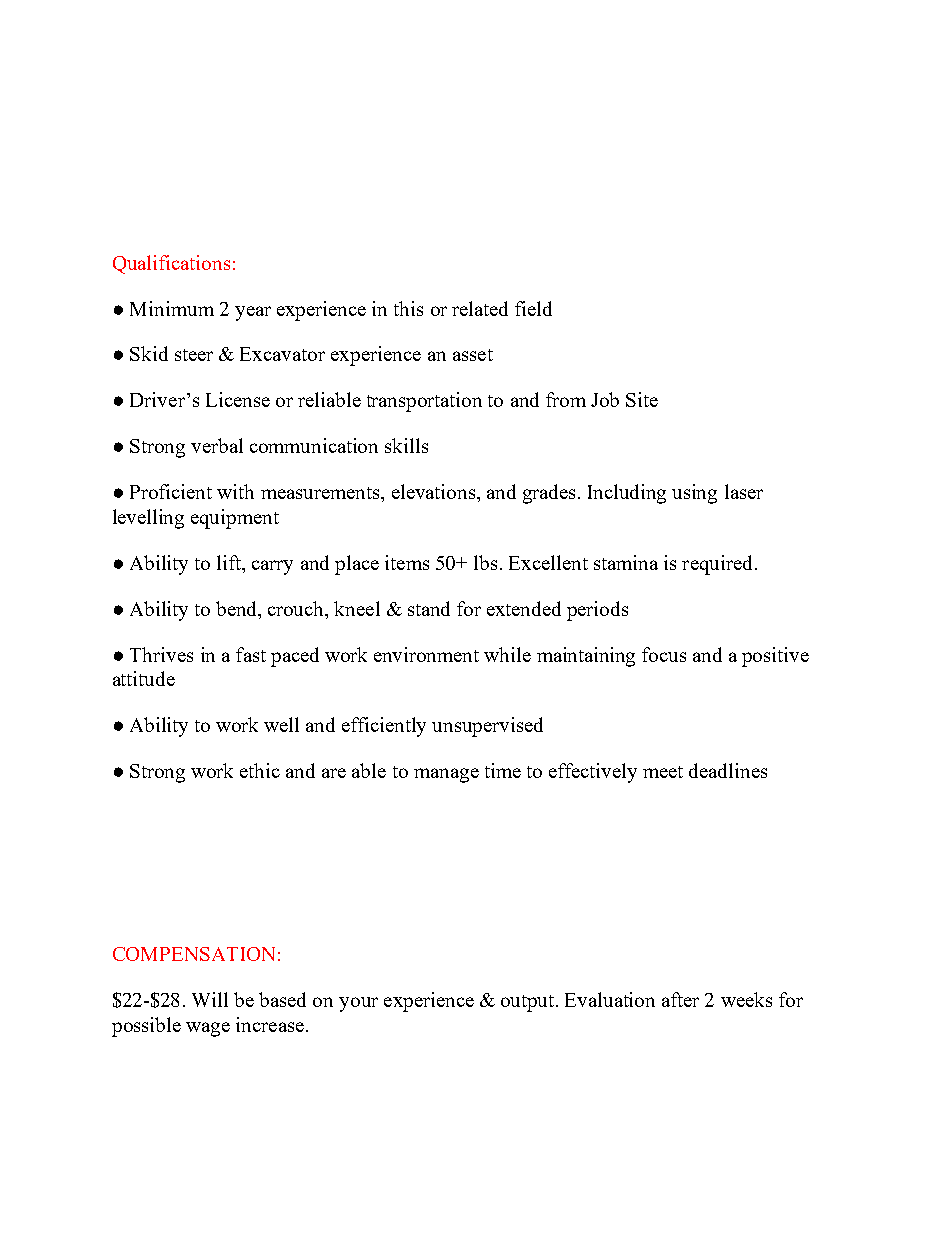 This screenshot has height=1233, width=952. What do you see at coordinates (728, 770) in the screenshot?
I see `deadlines` at bounding box center [728, 770].
